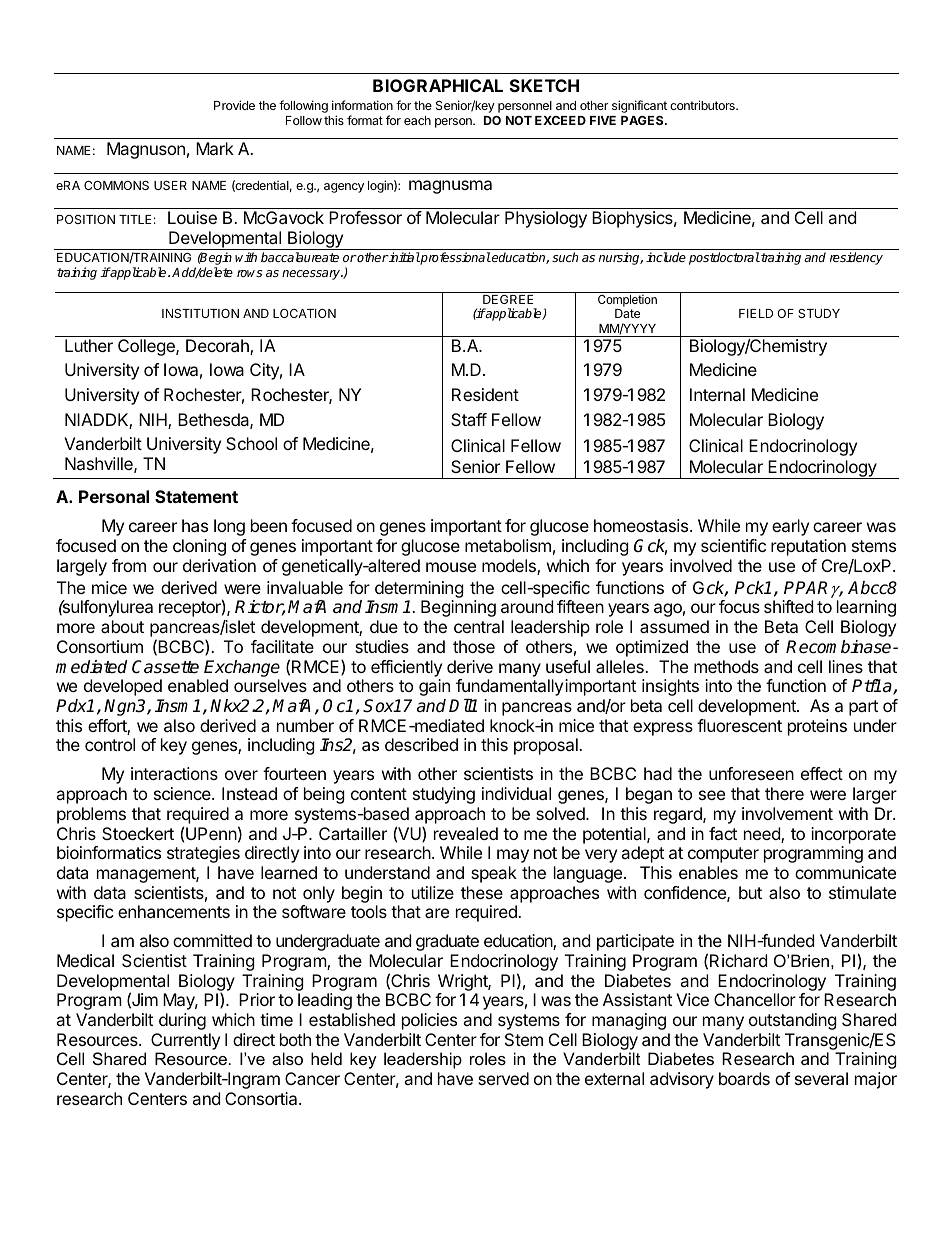  I want to click on derivation, so click(219, 565).
